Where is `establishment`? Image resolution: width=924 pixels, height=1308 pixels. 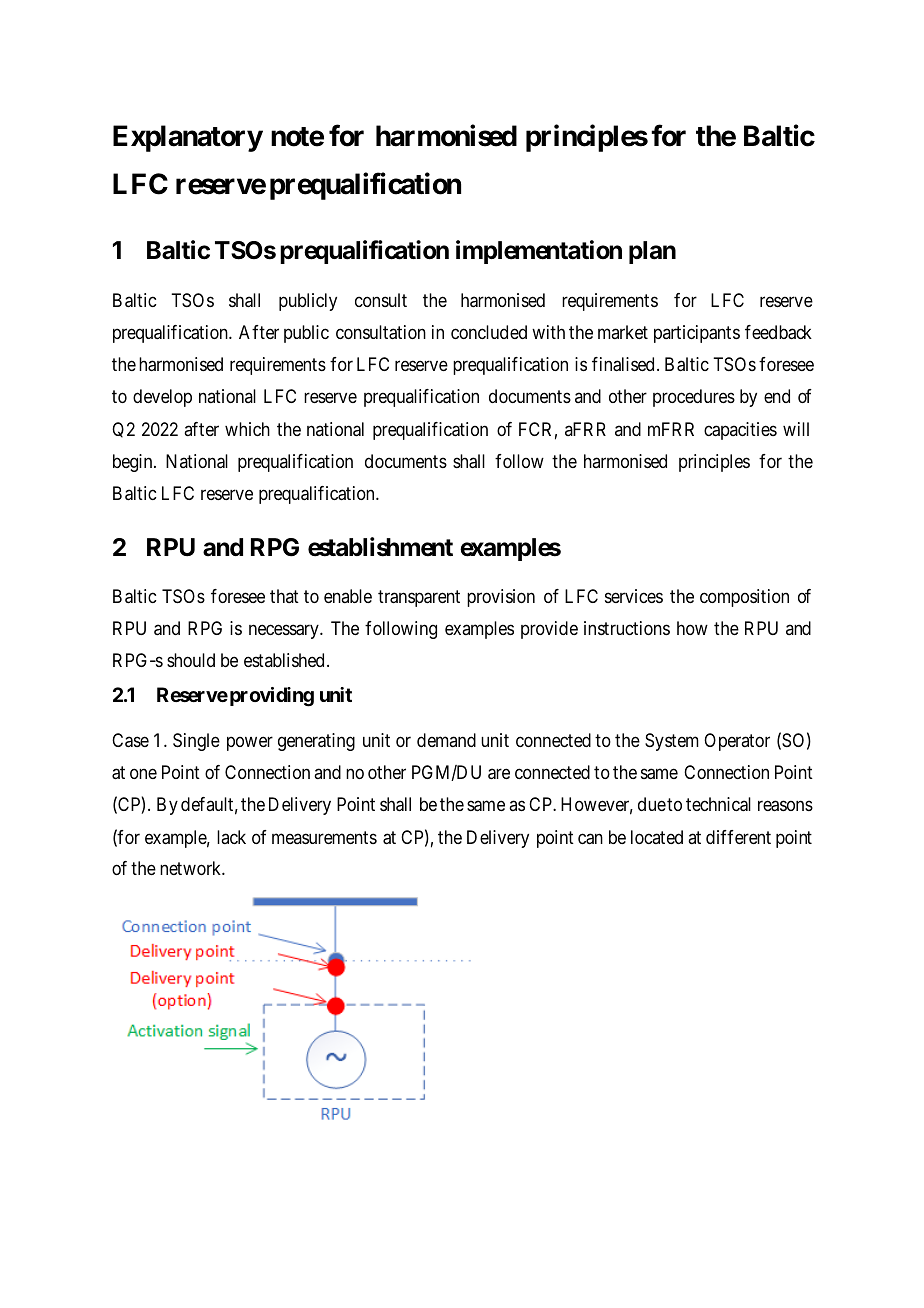 establishment is located at coordinates (380, 547).
